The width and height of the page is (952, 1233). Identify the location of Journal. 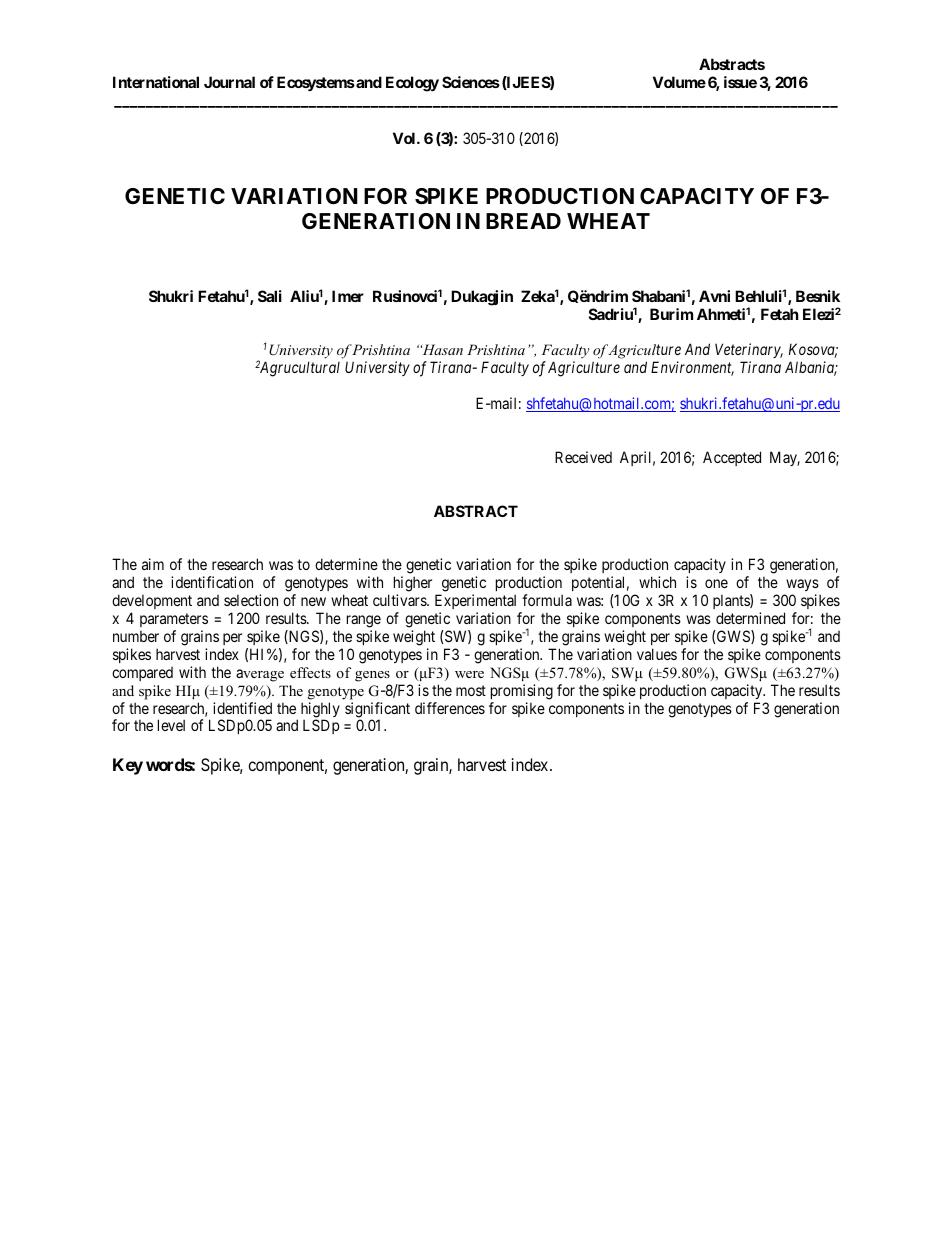
(229, 82).
